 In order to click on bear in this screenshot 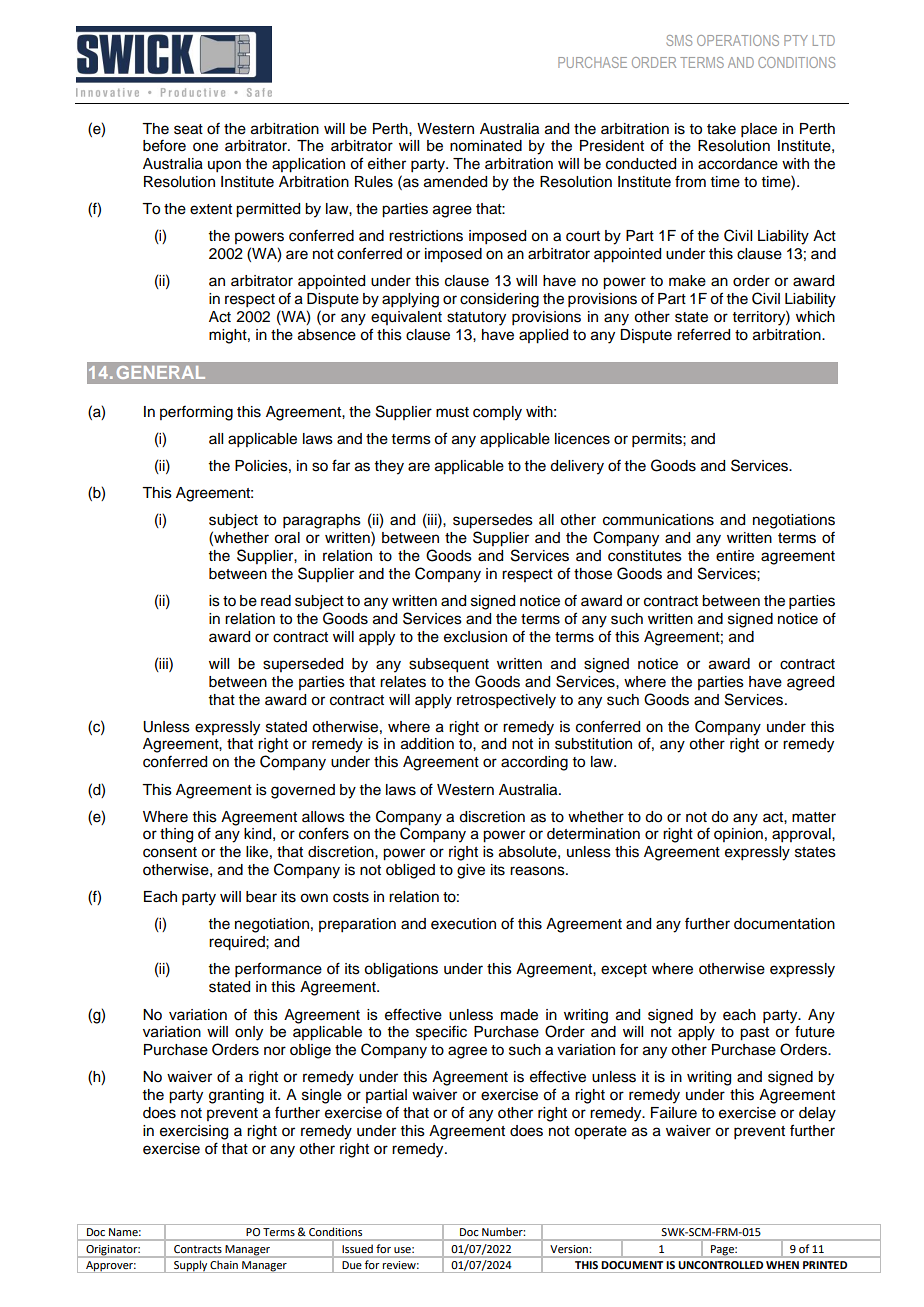, I will do `click(261, 897)`.
